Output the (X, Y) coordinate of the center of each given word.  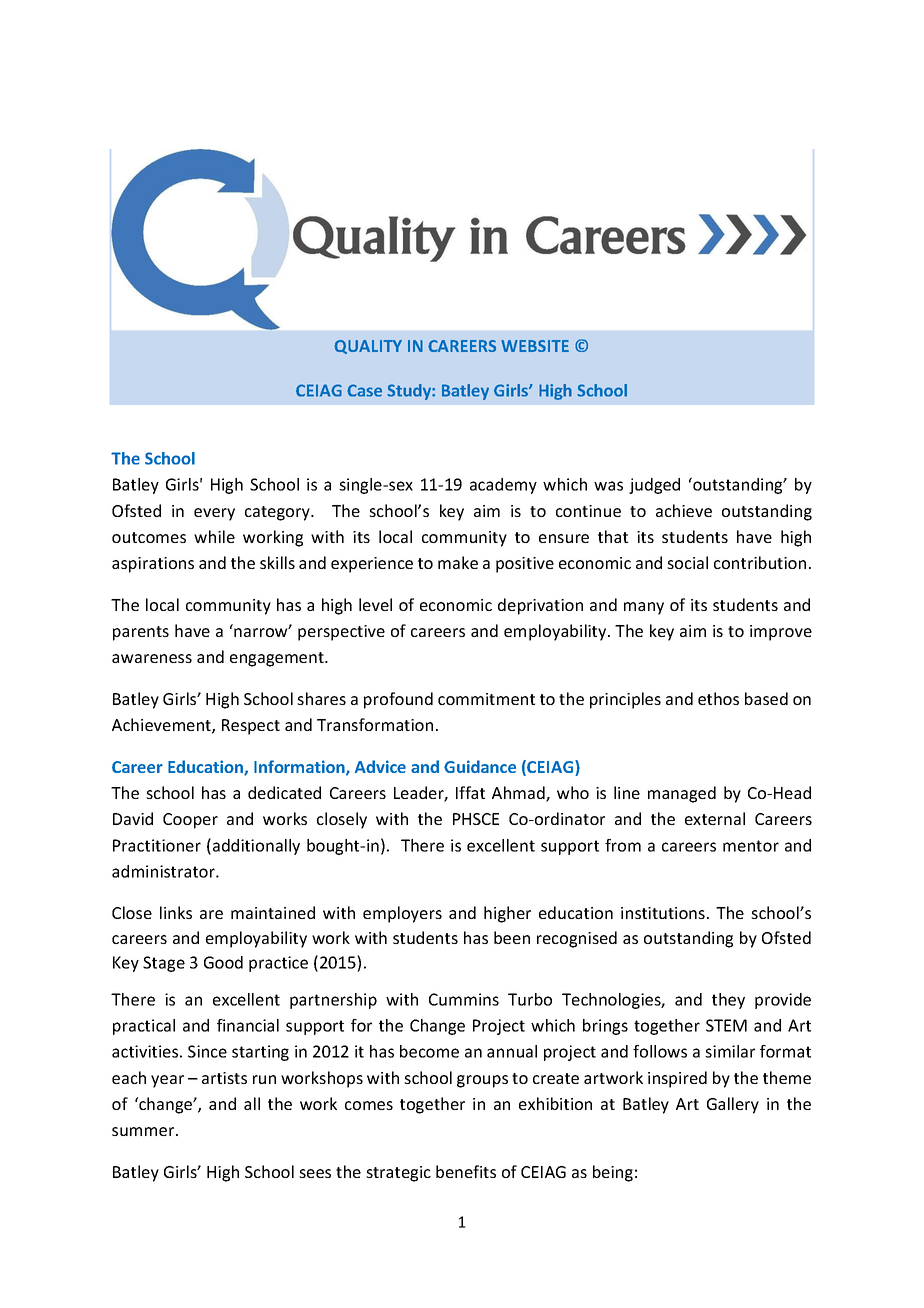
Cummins (464, 999)
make (458, 562)
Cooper (190, 821)
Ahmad (519, 794)
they (728, 1001)
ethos (718, 698)
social (687, 562)
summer (144, 1131)
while (214, 536)
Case (364, 390)
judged (654, 486)
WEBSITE (535, 346)
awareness (152, 658)
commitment (486, 699)
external (715, 818)
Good (223, 962)
